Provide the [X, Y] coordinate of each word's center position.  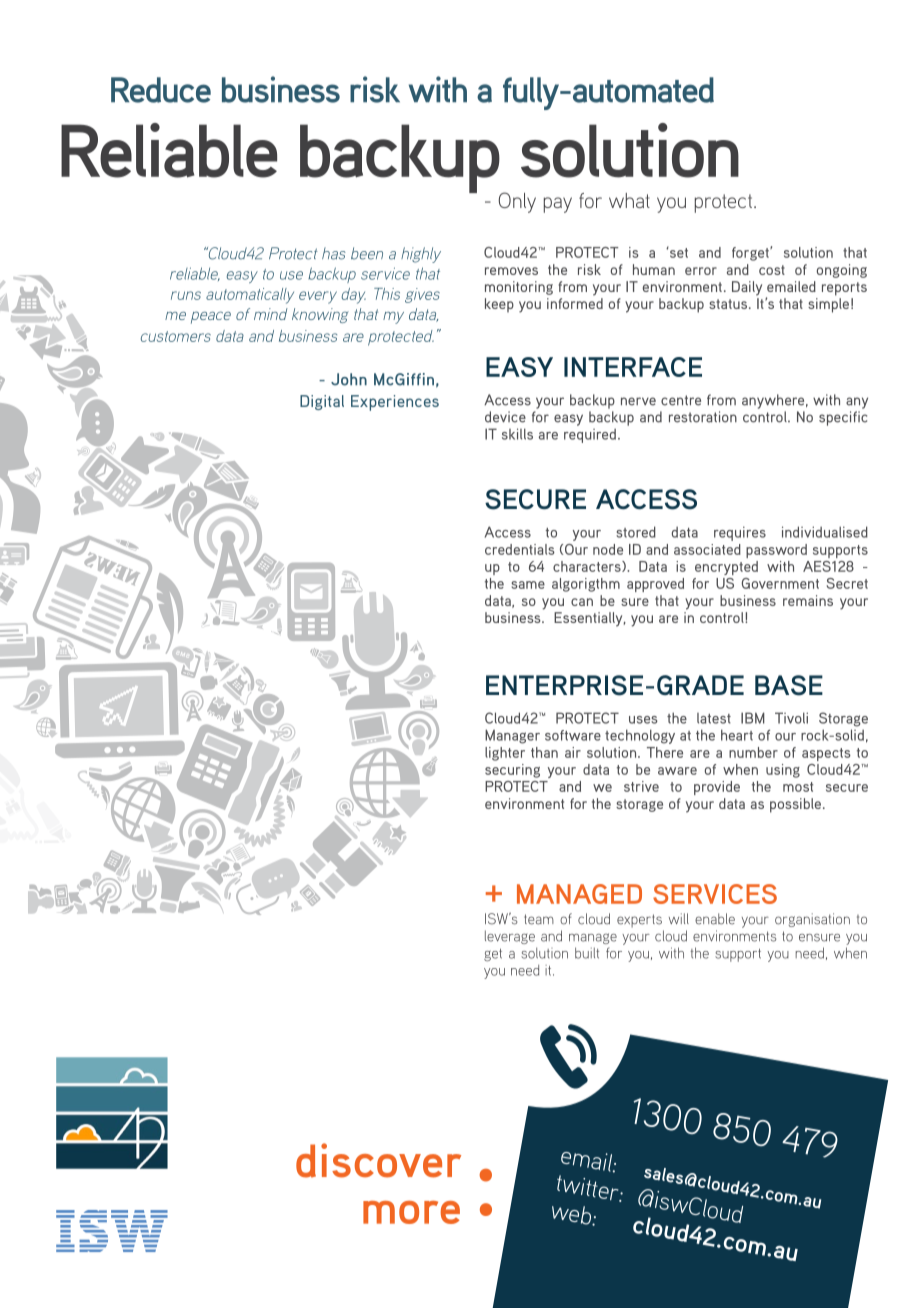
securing [512, 771]
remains [808, 600]
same [528, 585]
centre [681, 400]
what [629, 200]
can [582, 602]
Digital [322, 402]
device [505, 417]
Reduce [161, 90]
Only [517, 202]
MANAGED [579, 894]
